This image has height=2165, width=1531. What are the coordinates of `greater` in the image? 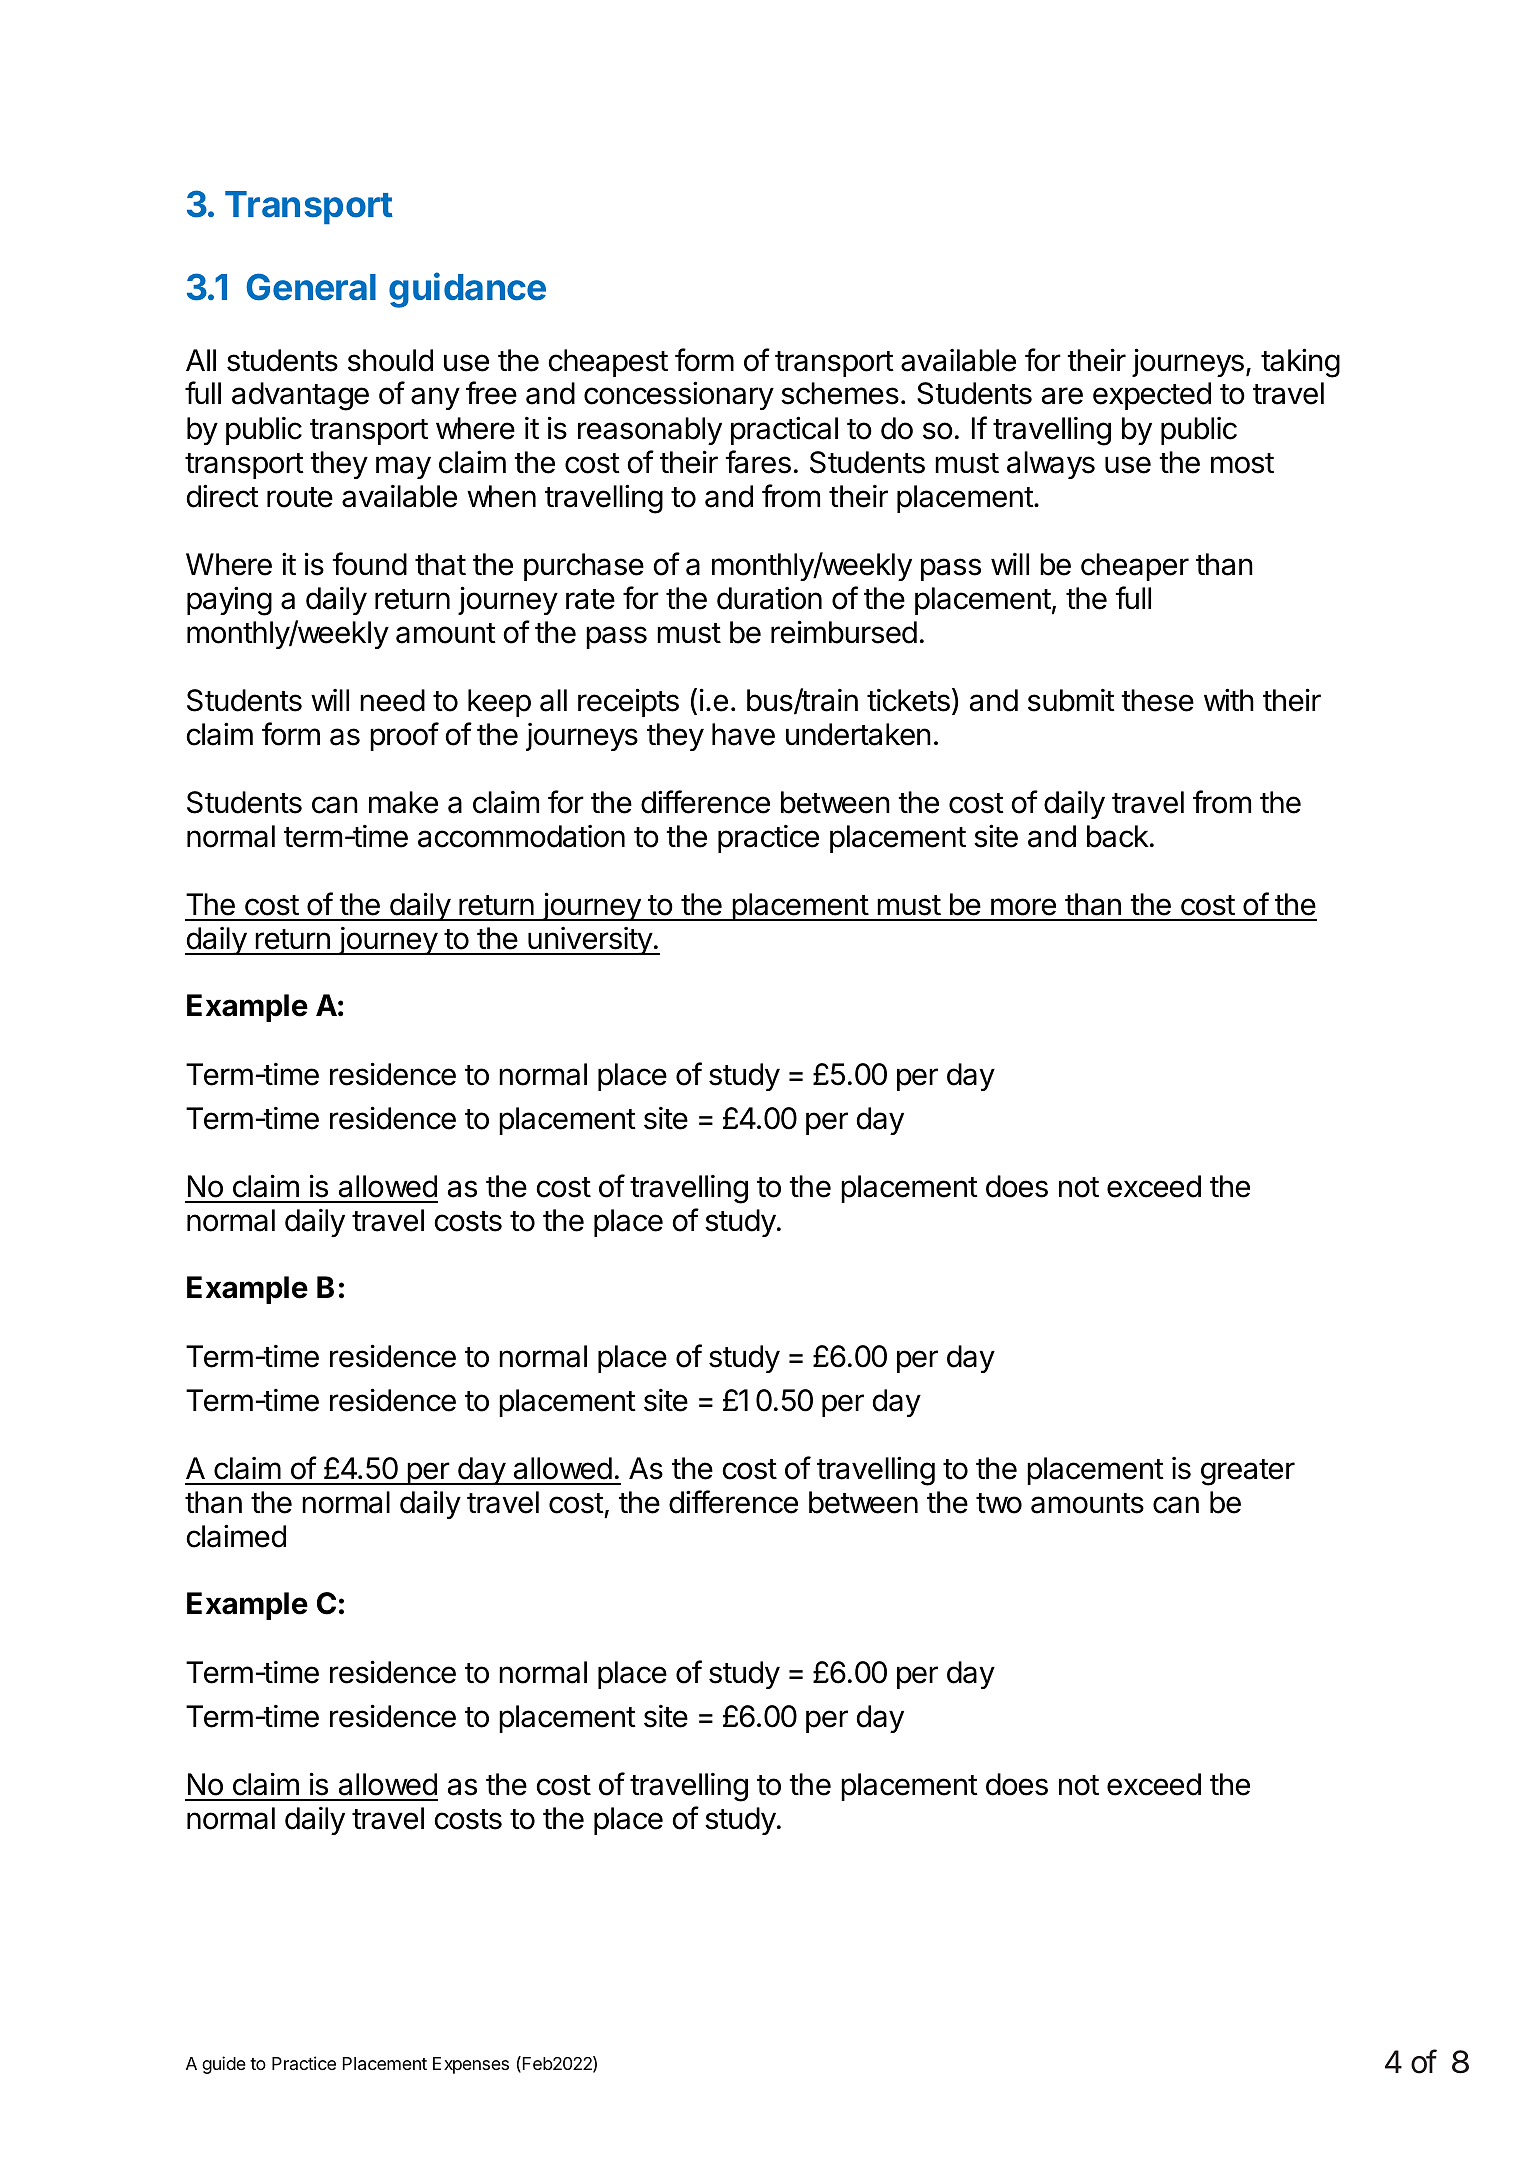 It's located at (1248, 1472).
